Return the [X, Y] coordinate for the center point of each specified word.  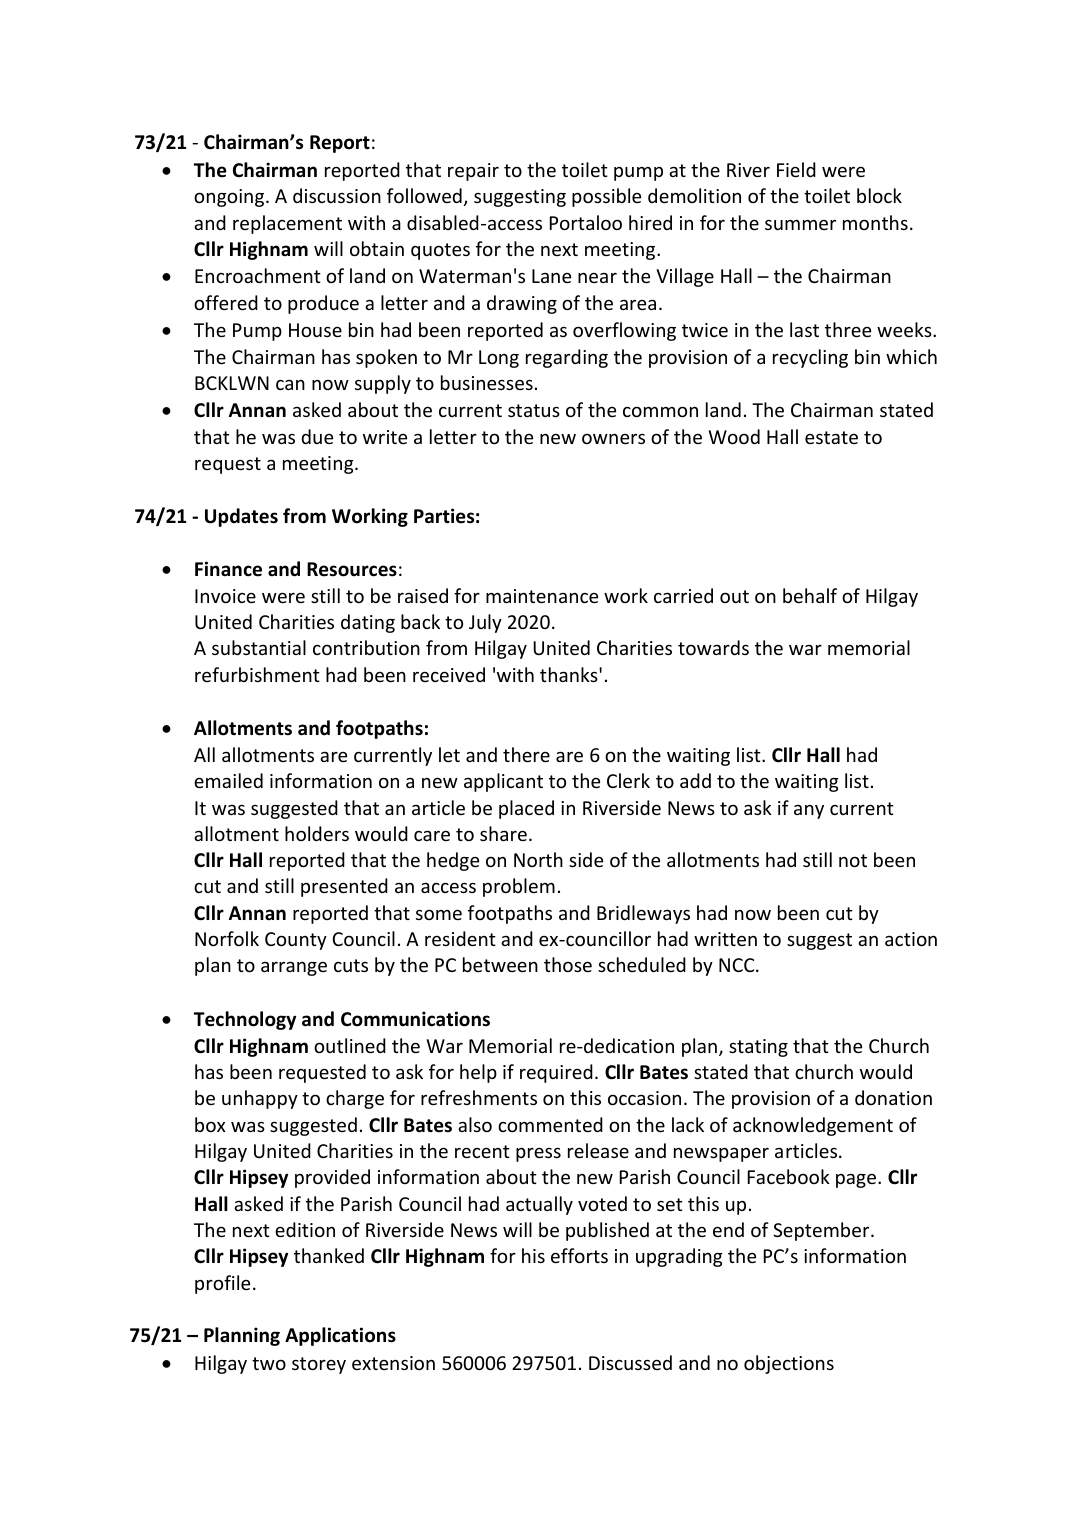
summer [800, 225]
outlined [350, 1045]
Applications [340, 1336]
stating [758, 1048]
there [526, 754]
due [317, 436]
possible [606, 197]
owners [613, 439]
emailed [228, 780]
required [556, 1073]
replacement [287, 224]
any [809, 812]
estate [831, 437]
